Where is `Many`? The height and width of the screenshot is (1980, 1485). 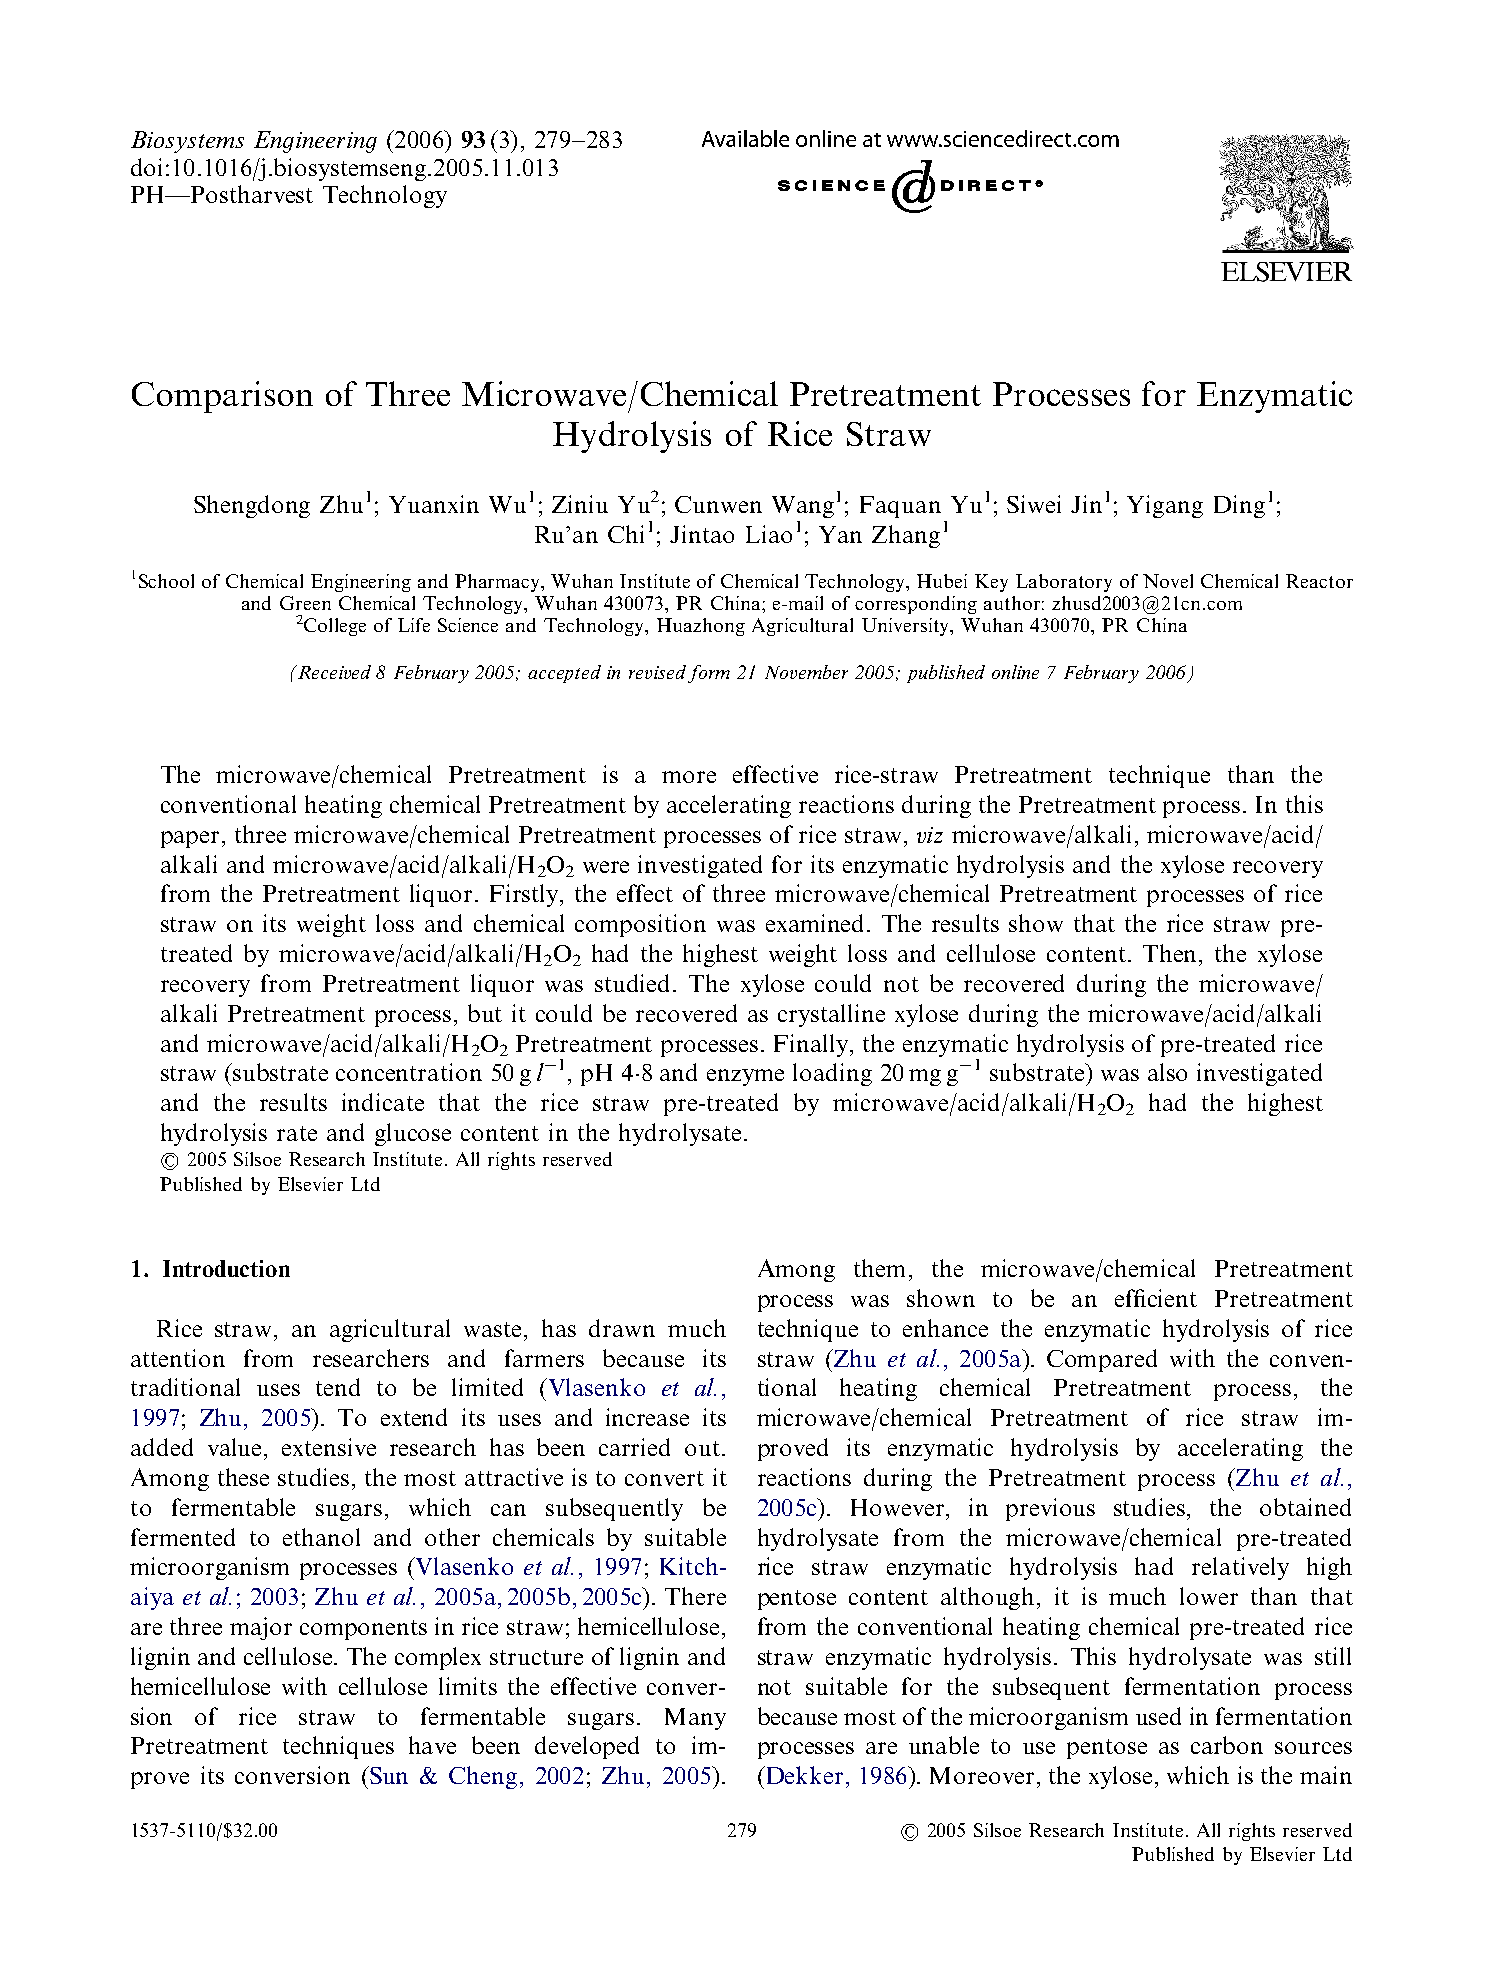
Many is located at coordinates (695, 1719).
